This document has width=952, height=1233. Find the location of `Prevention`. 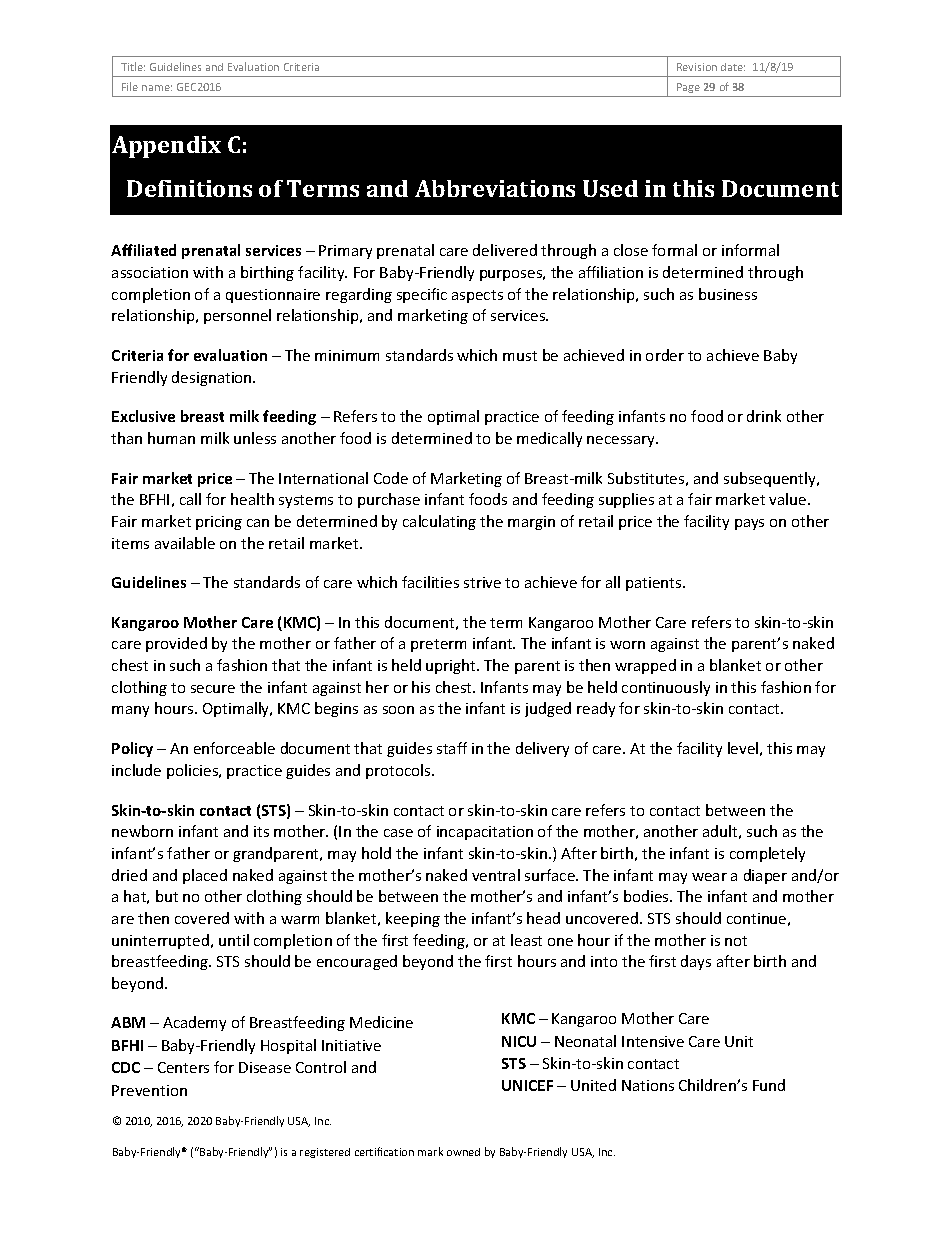

Prevention is located at coordinates (149, 1090).
